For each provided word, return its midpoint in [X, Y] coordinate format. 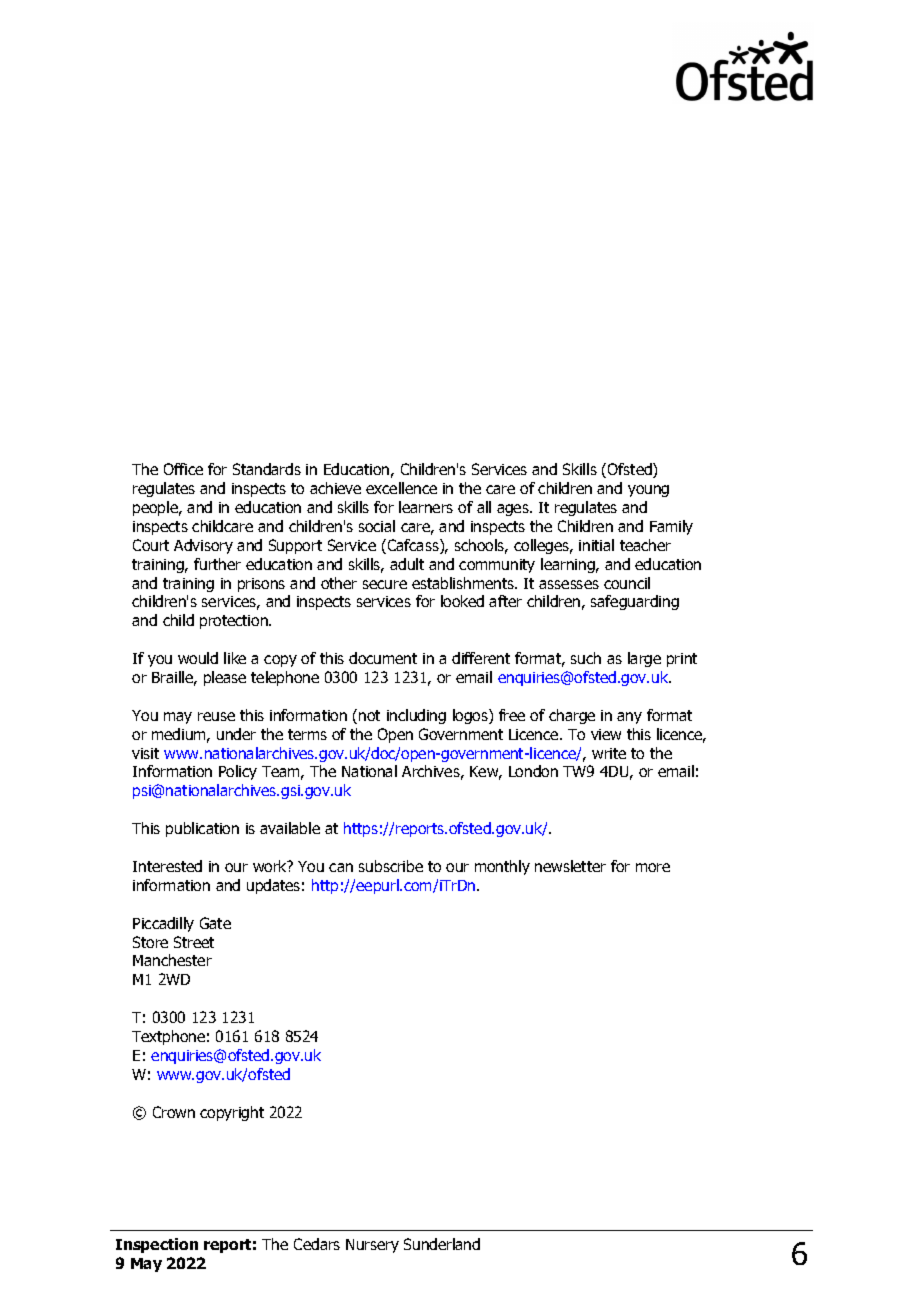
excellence [401, 488]
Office [183, 469]
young [648, 491]
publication [202, 829]
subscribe [391, 866]
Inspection [157, 1245]
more [653, 867]
